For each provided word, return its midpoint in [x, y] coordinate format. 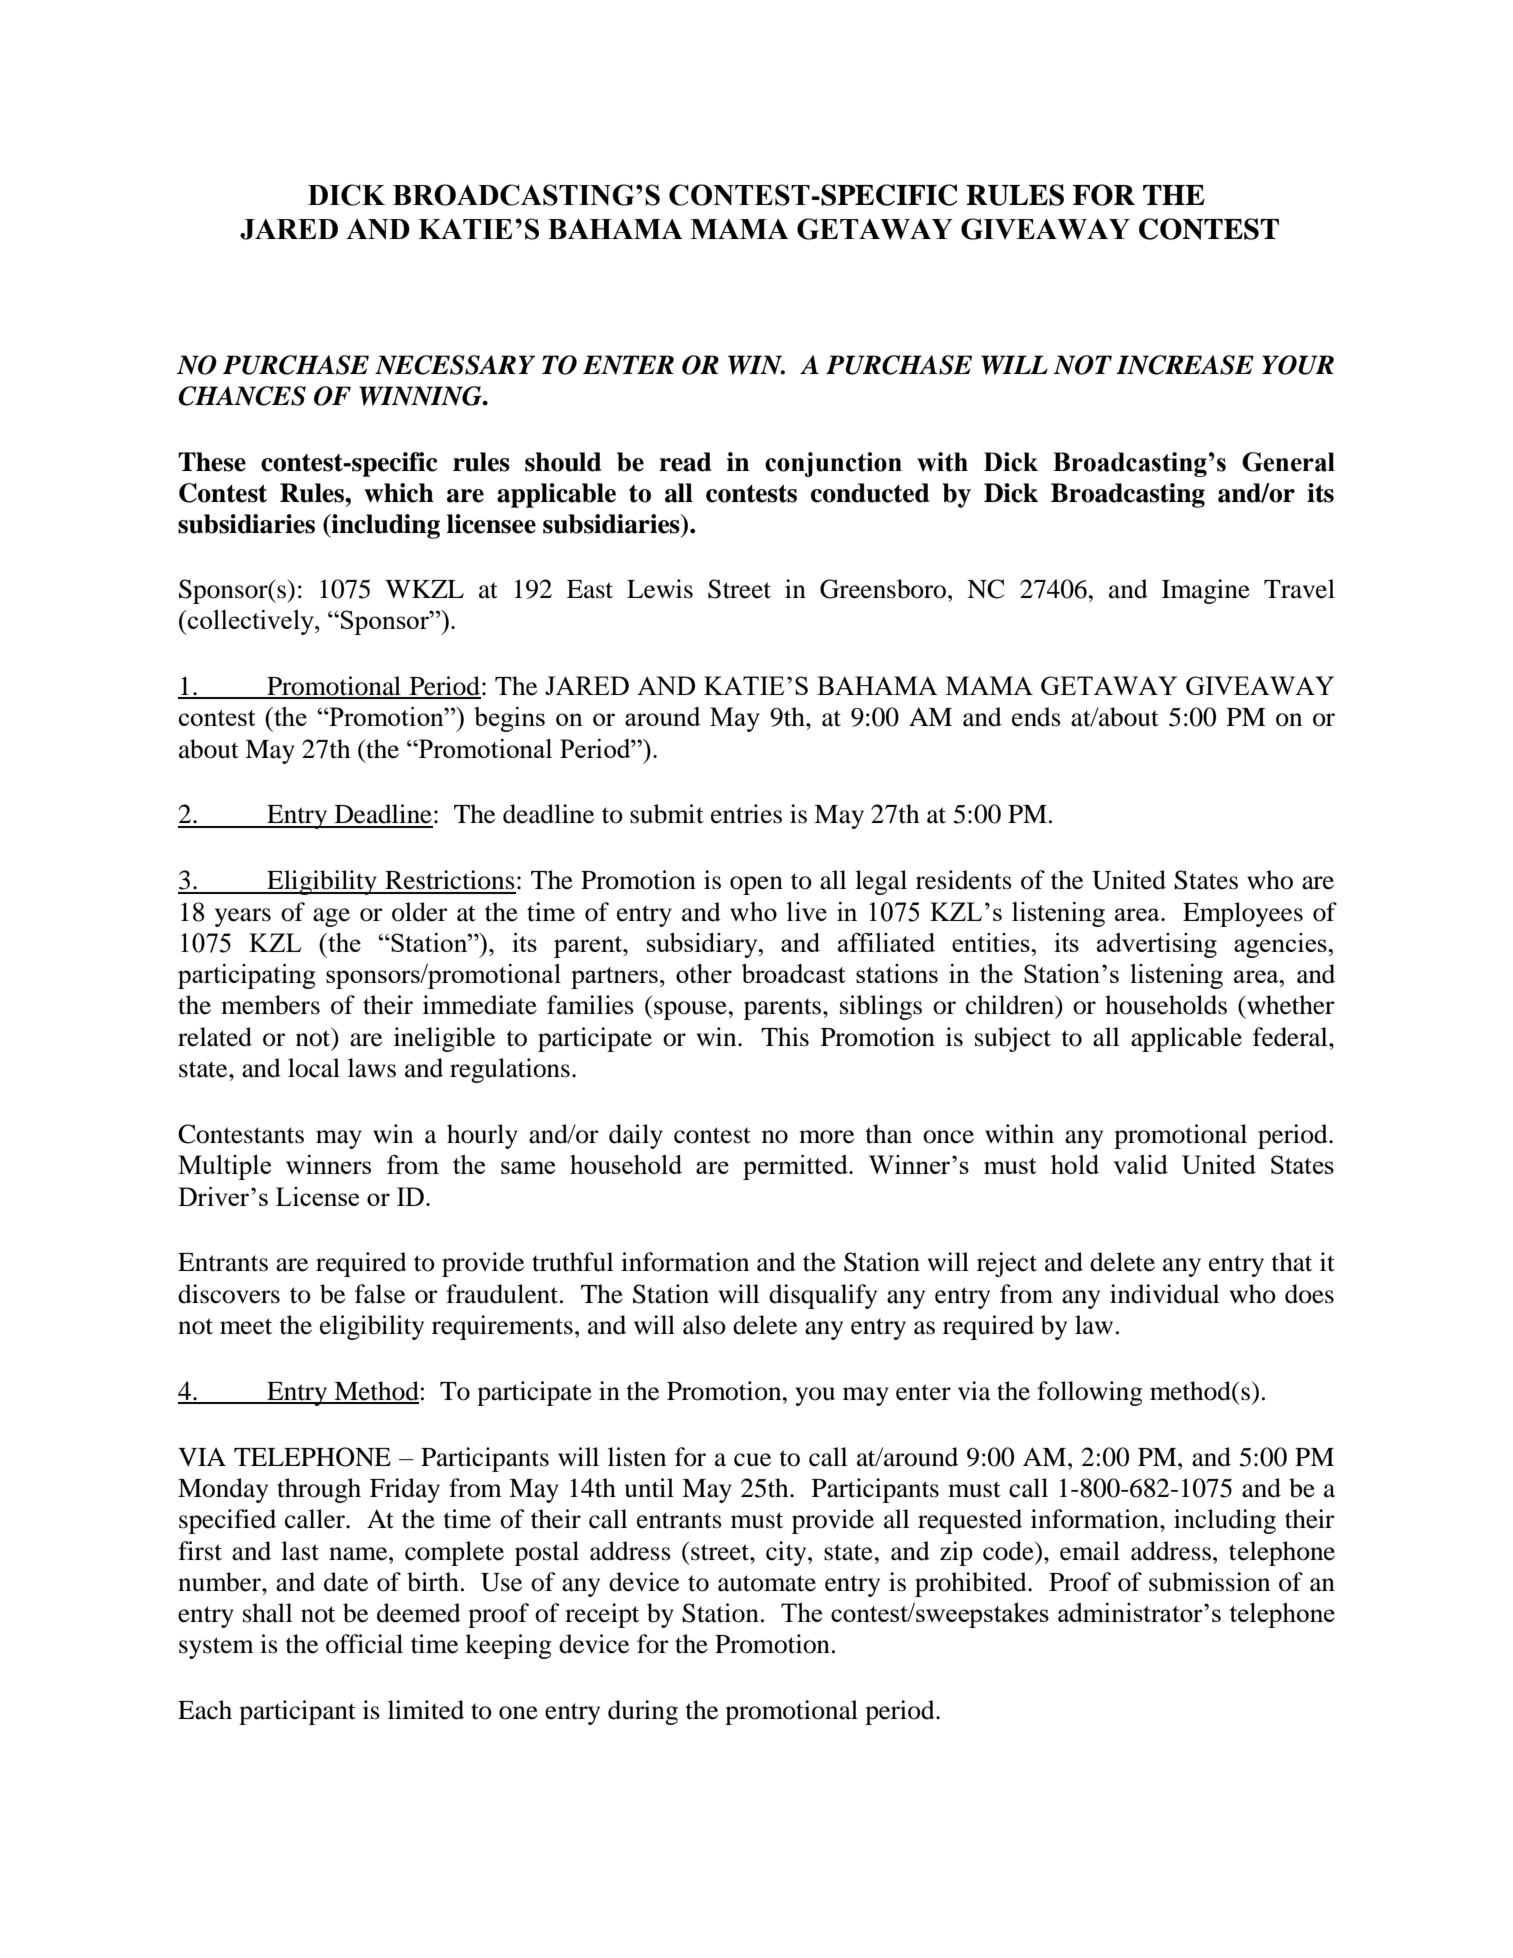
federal [1291, 1037]
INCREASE [1185, 365]
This [785, 1037]
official [364, 1644]
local [314, 1068]
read [685, 462]
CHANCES [242, 396]
